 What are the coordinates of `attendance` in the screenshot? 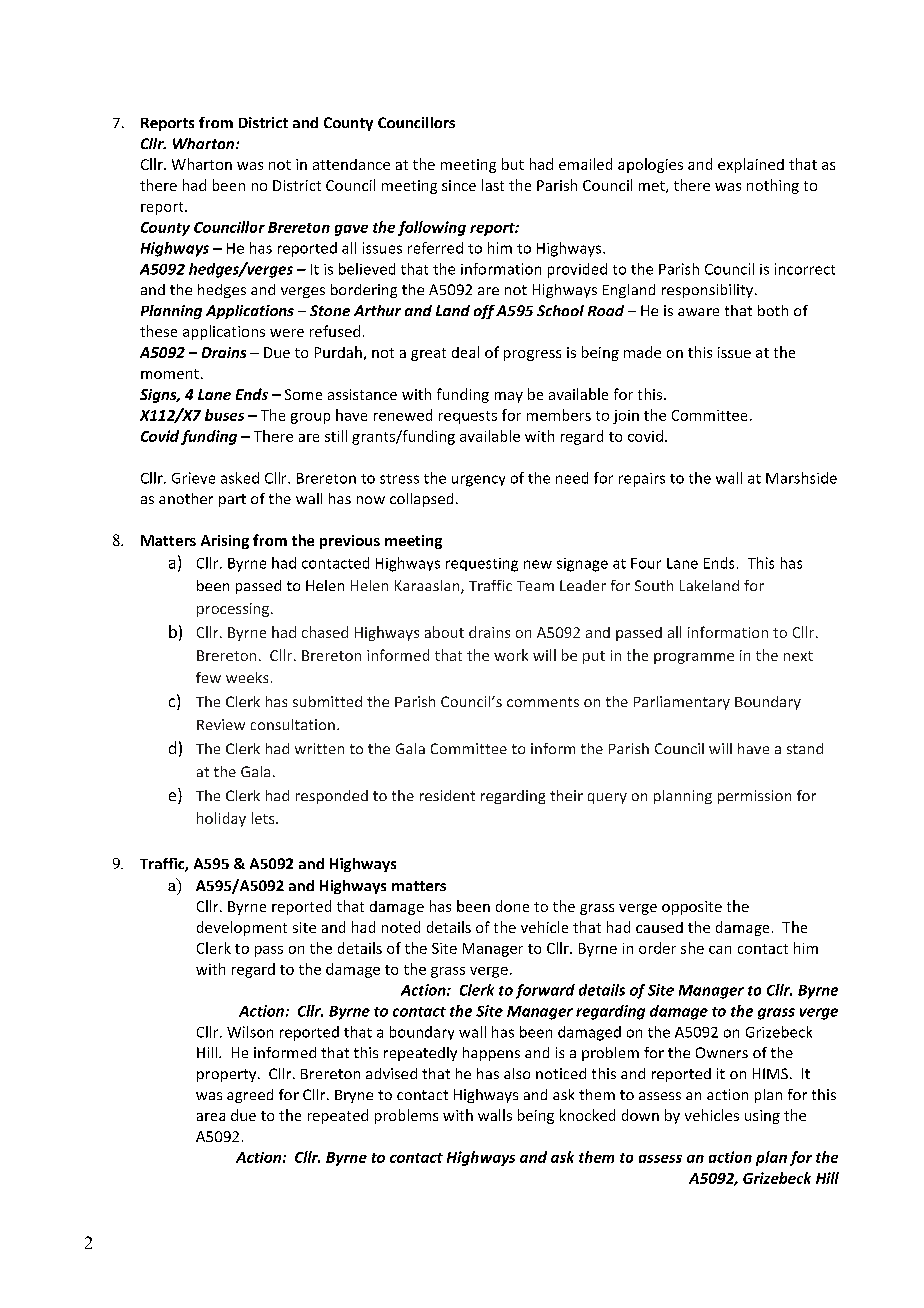 It's located at (351, 164).
